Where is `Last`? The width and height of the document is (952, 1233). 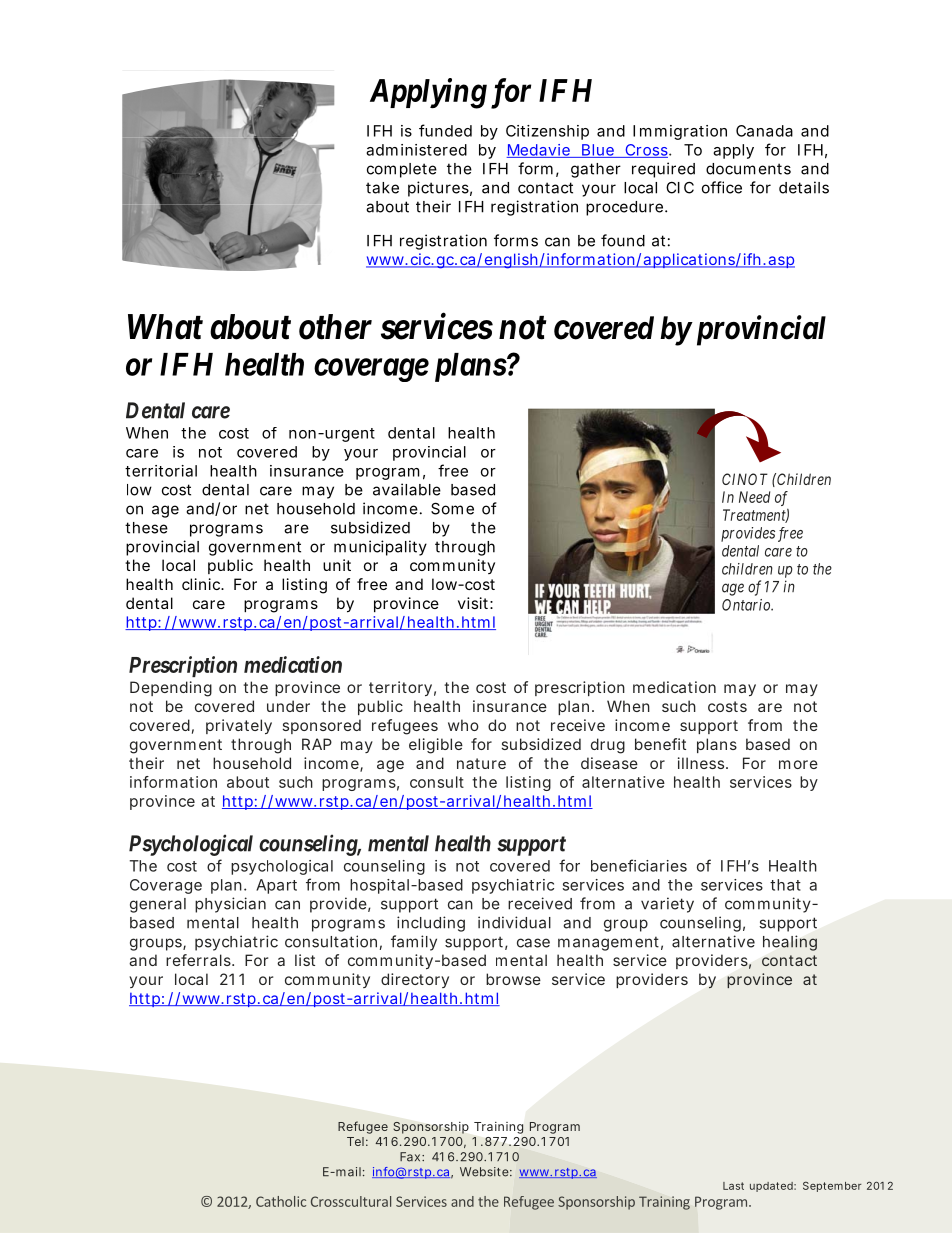 Last is located at coordinates (733, 1186).
